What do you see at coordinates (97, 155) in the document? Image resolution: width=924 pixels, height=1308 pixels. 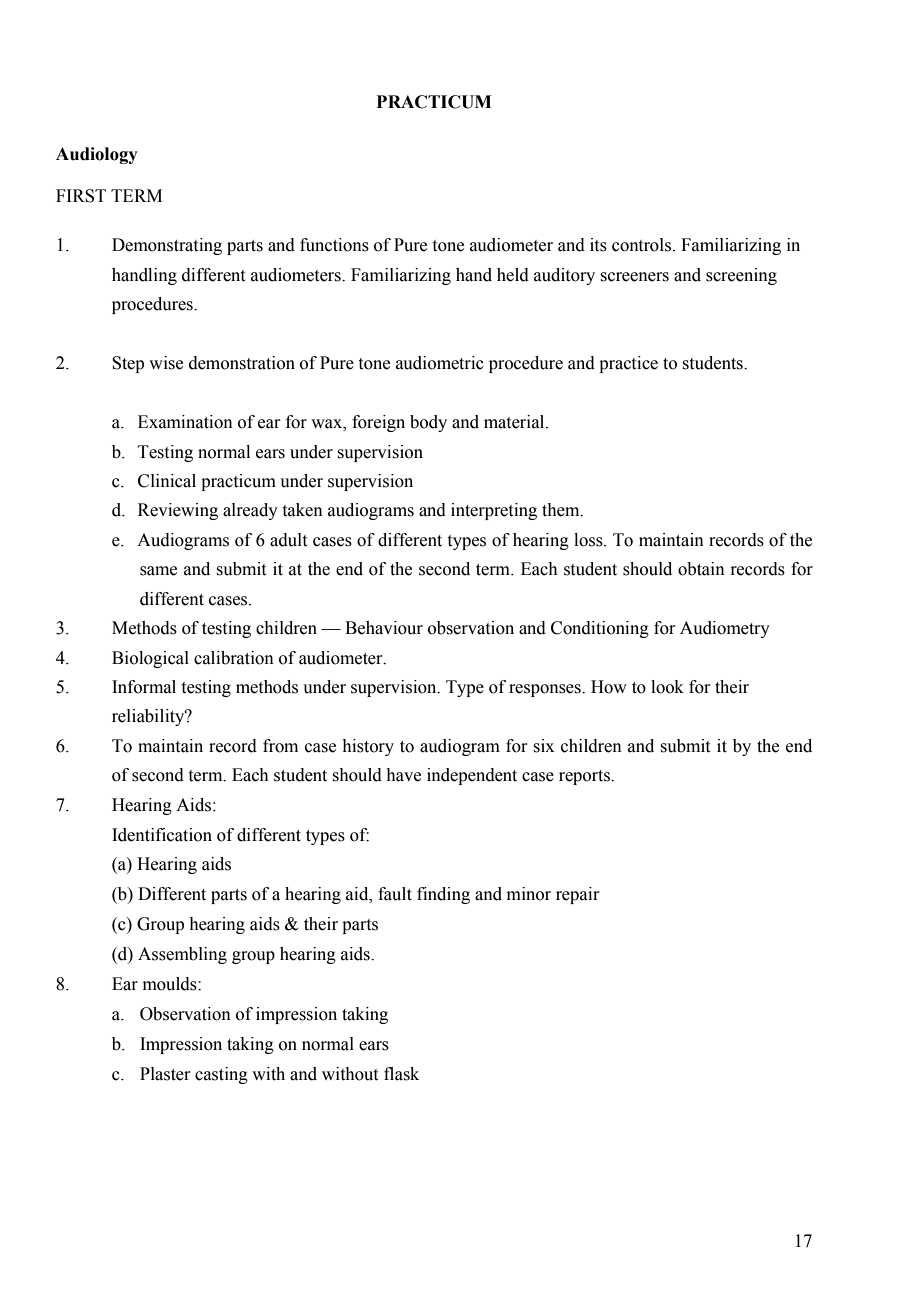 I see `Audiology` at bounding box center [97, 155].
